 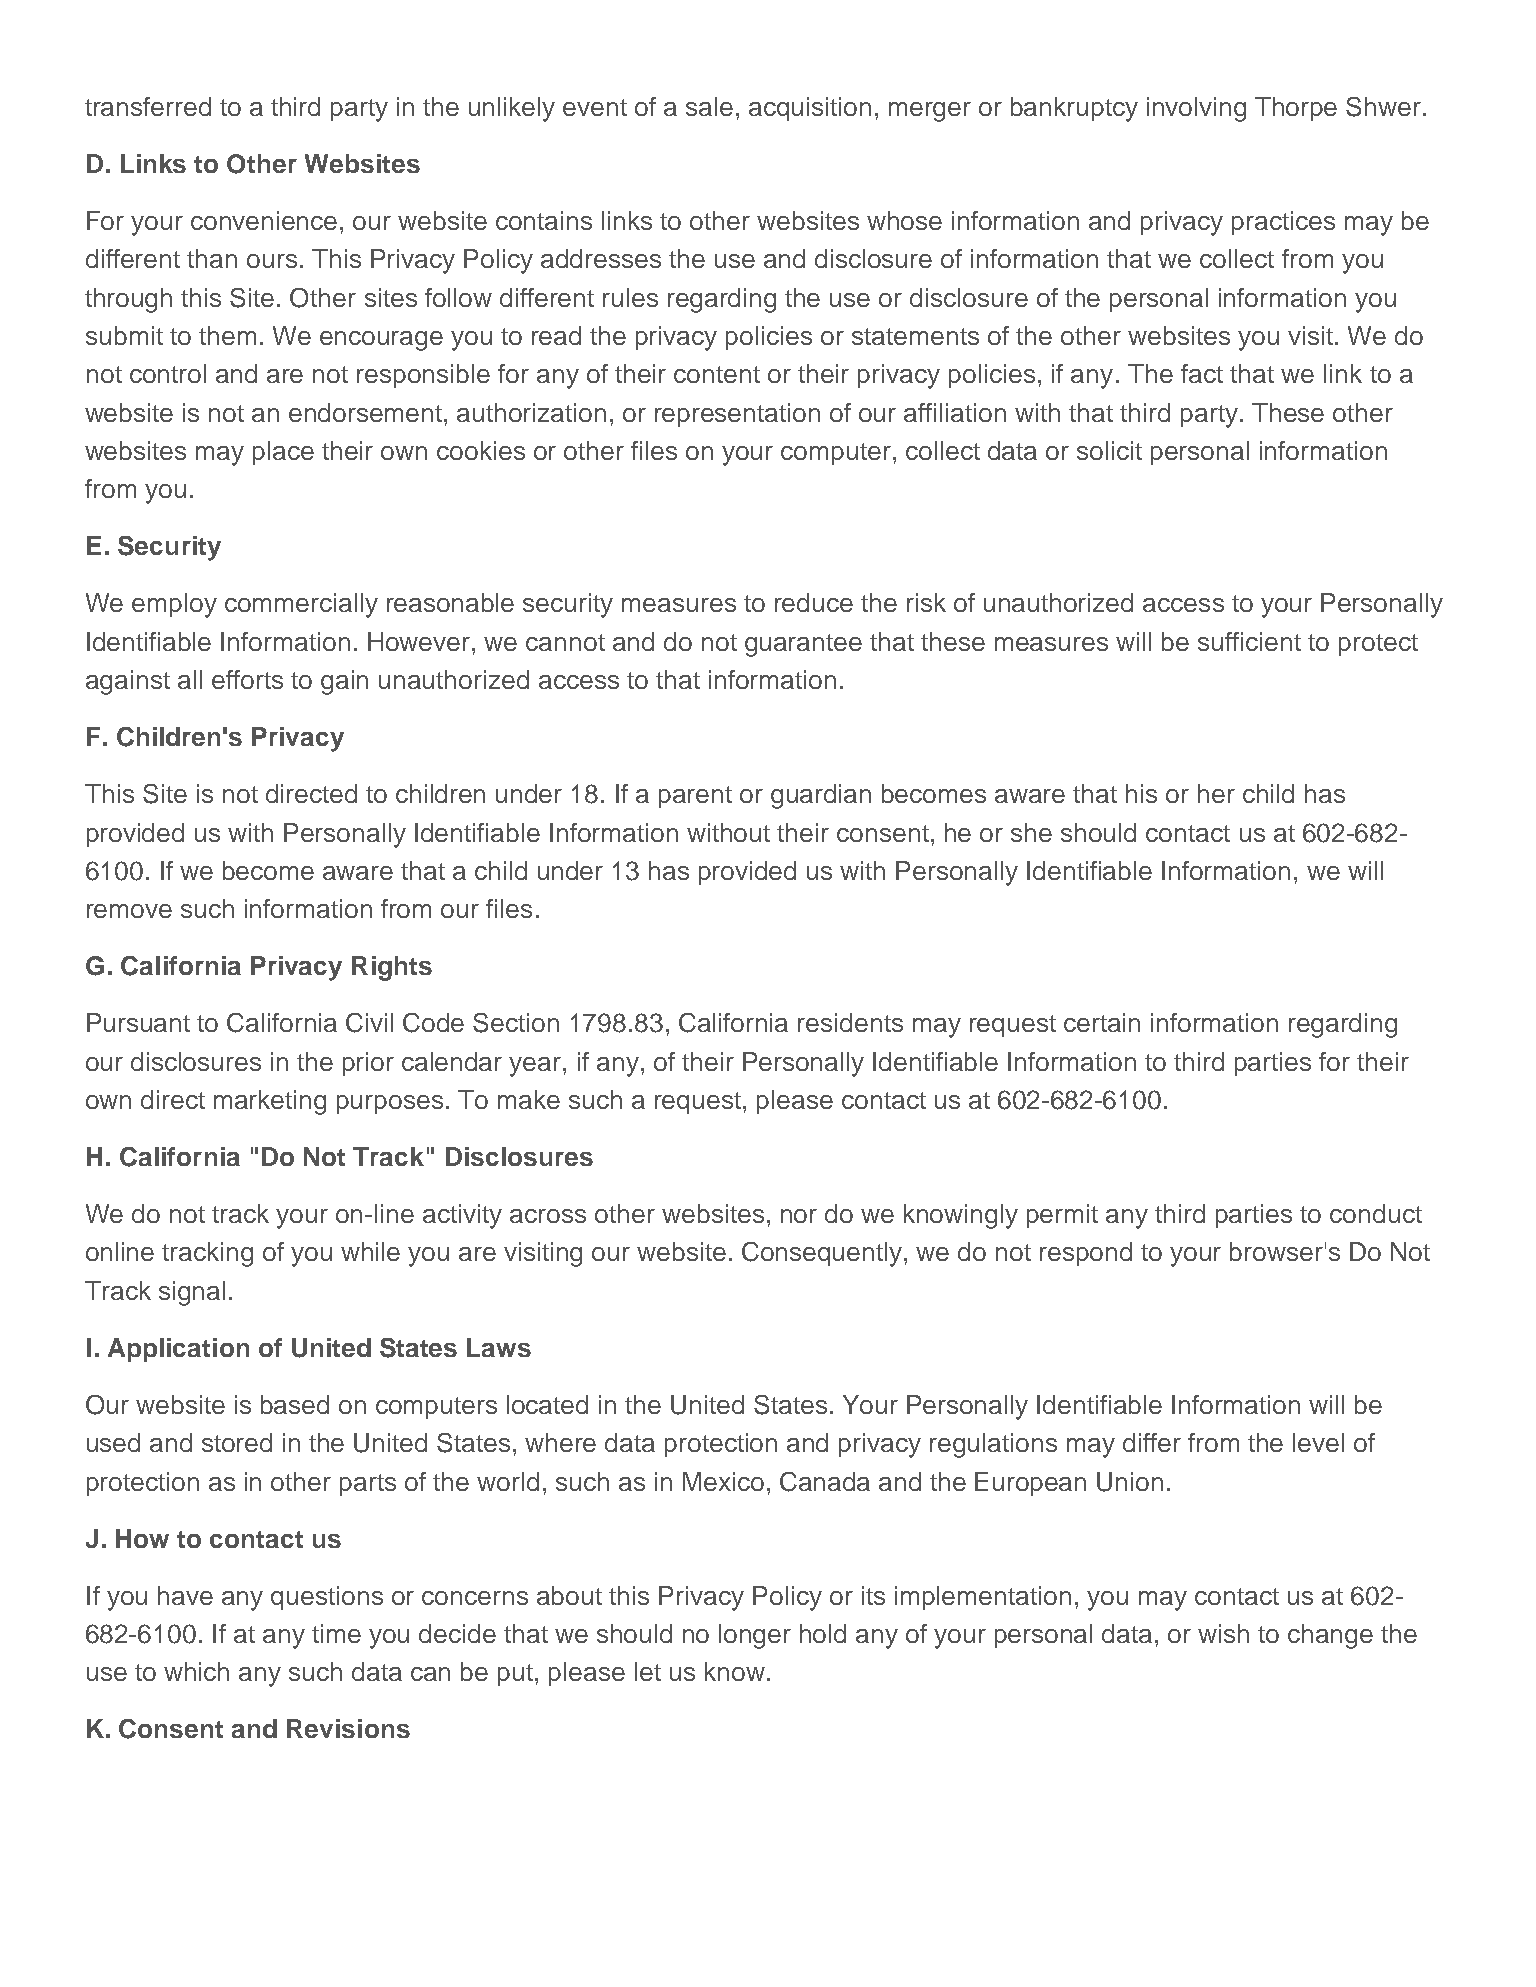 What do you see at coordinates (803, 645) in the screenshot?
I see `guarantee` at bounding box center [803, 645].
